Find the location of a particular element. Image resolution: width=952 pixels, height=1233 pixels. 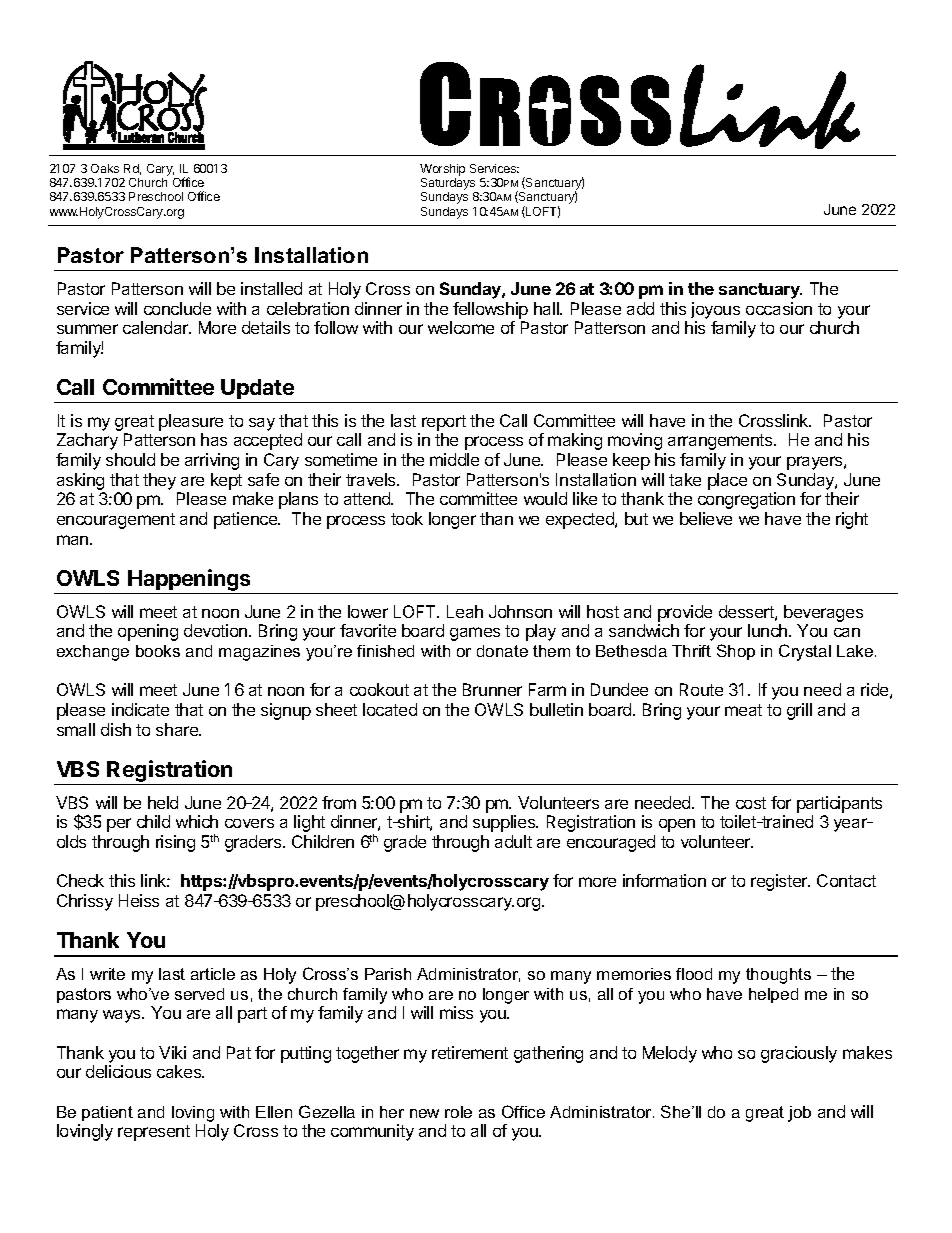

represent is located at coordinates (154, 1133).
